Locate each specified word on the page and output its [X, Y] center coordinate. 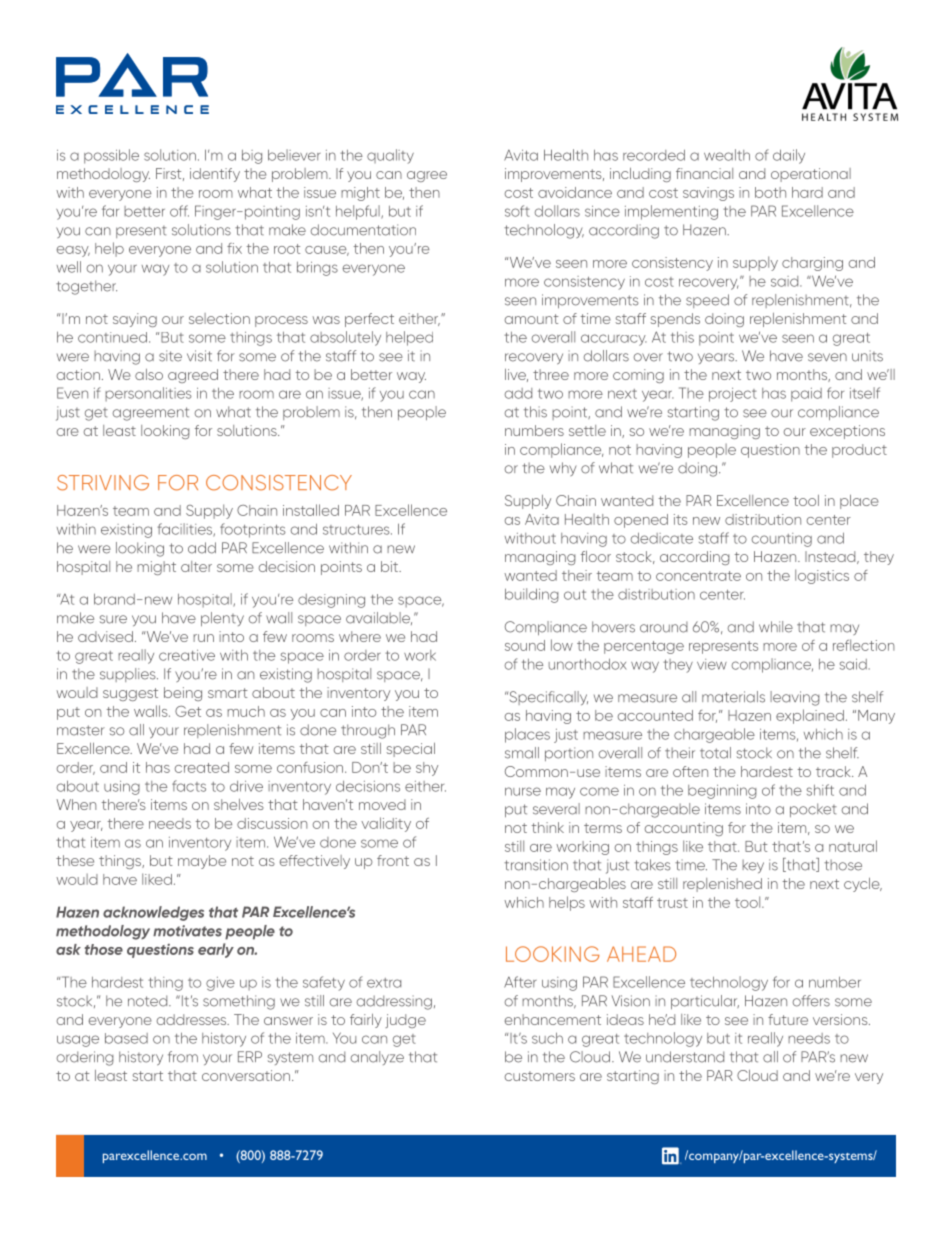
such [547, 1038]
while [776, 627]
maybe [202, 862]
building [532, 595]
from [183, 1057]
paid [806, 395]
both [770, 192]
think [547, 827]
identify [215, 175]
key [753, 866]
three [551, 374]
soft [517, 211]
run [203, 638]
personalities [148, 394]
